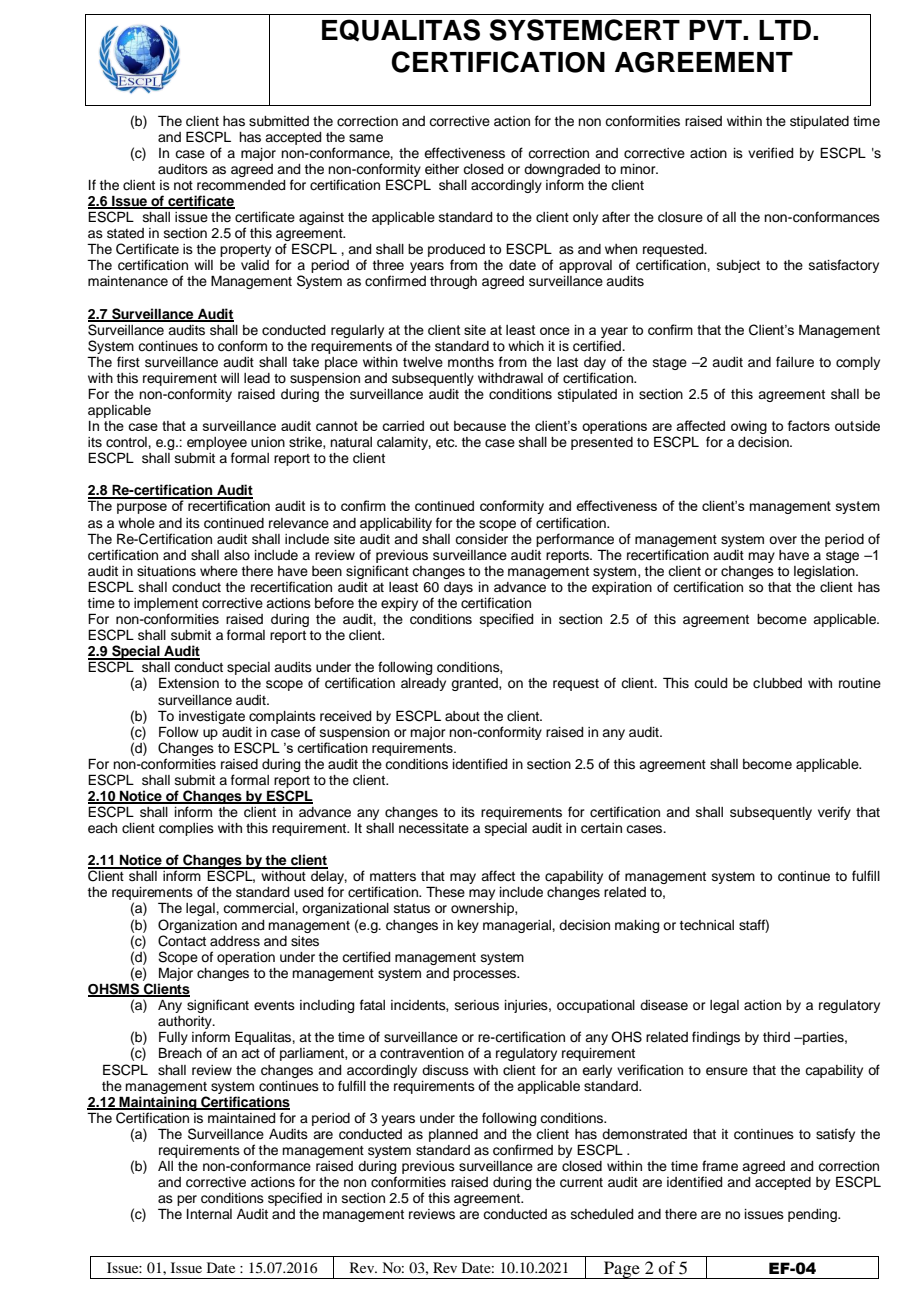  Describe the element at coordinates (209, 1214) in the screenshot. I see `Internal` at that location.
